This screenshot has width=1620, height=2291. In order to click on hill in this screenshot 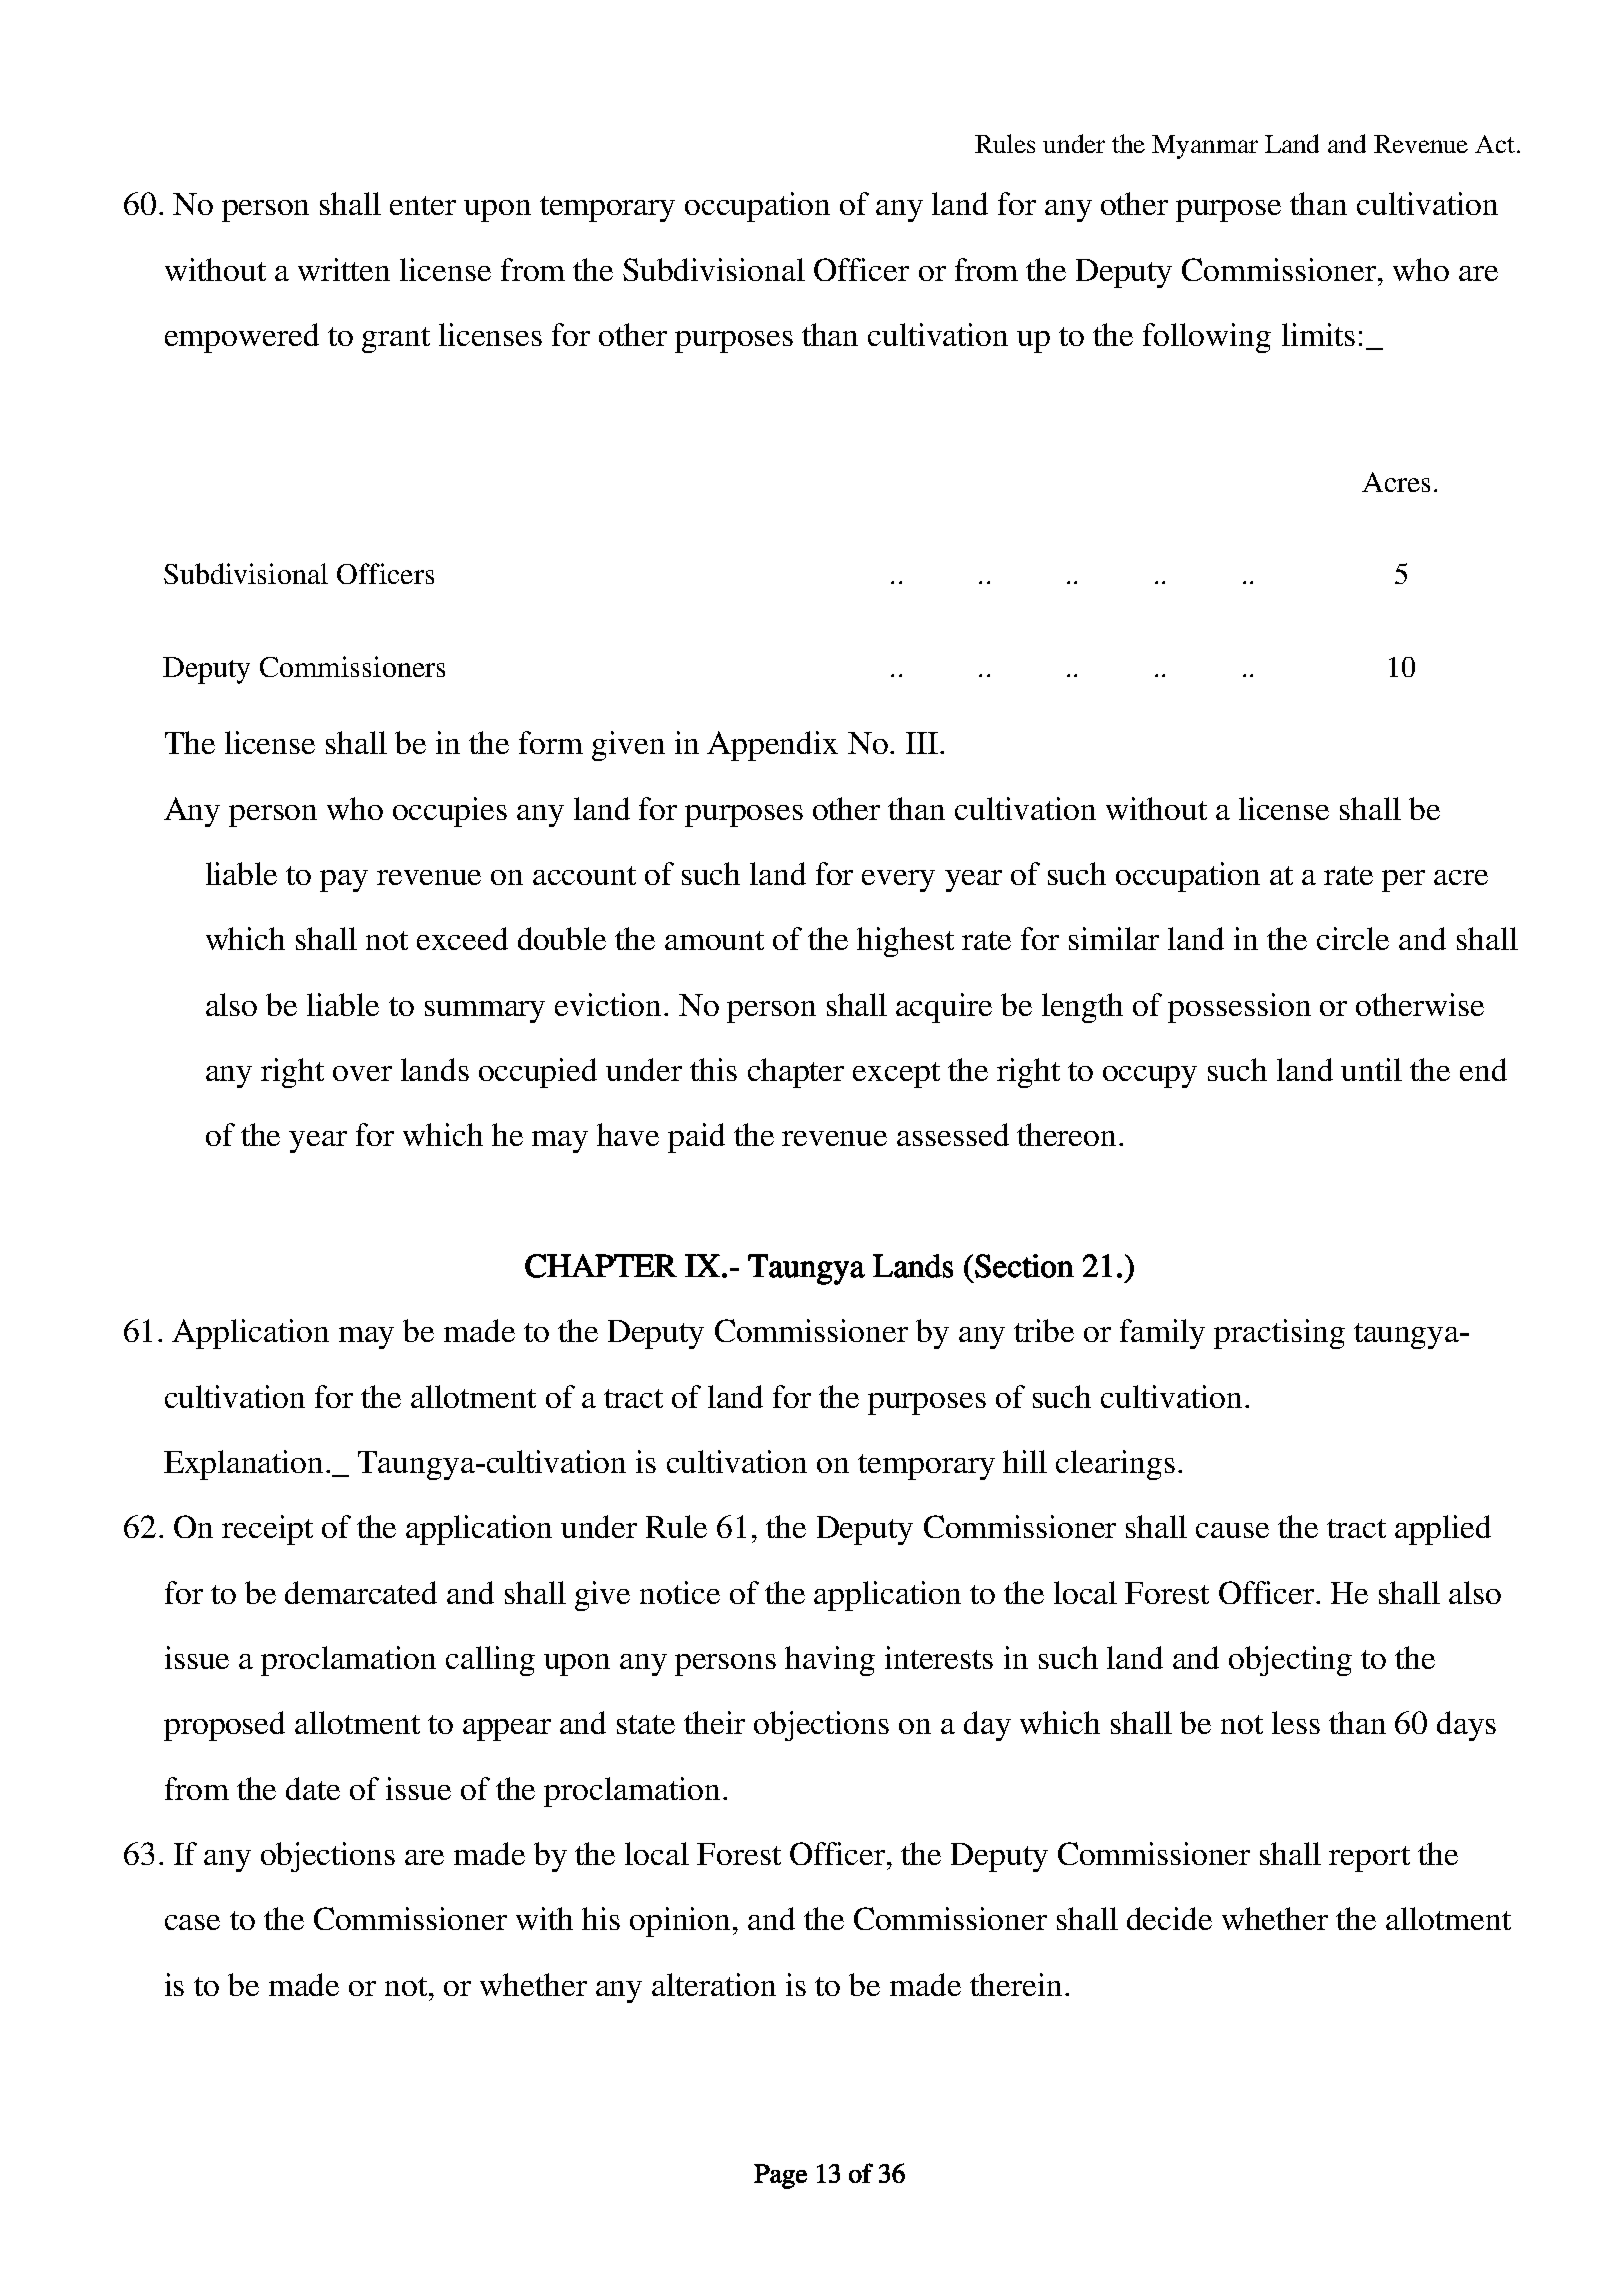, I will do `click(1025, 1461)`.
